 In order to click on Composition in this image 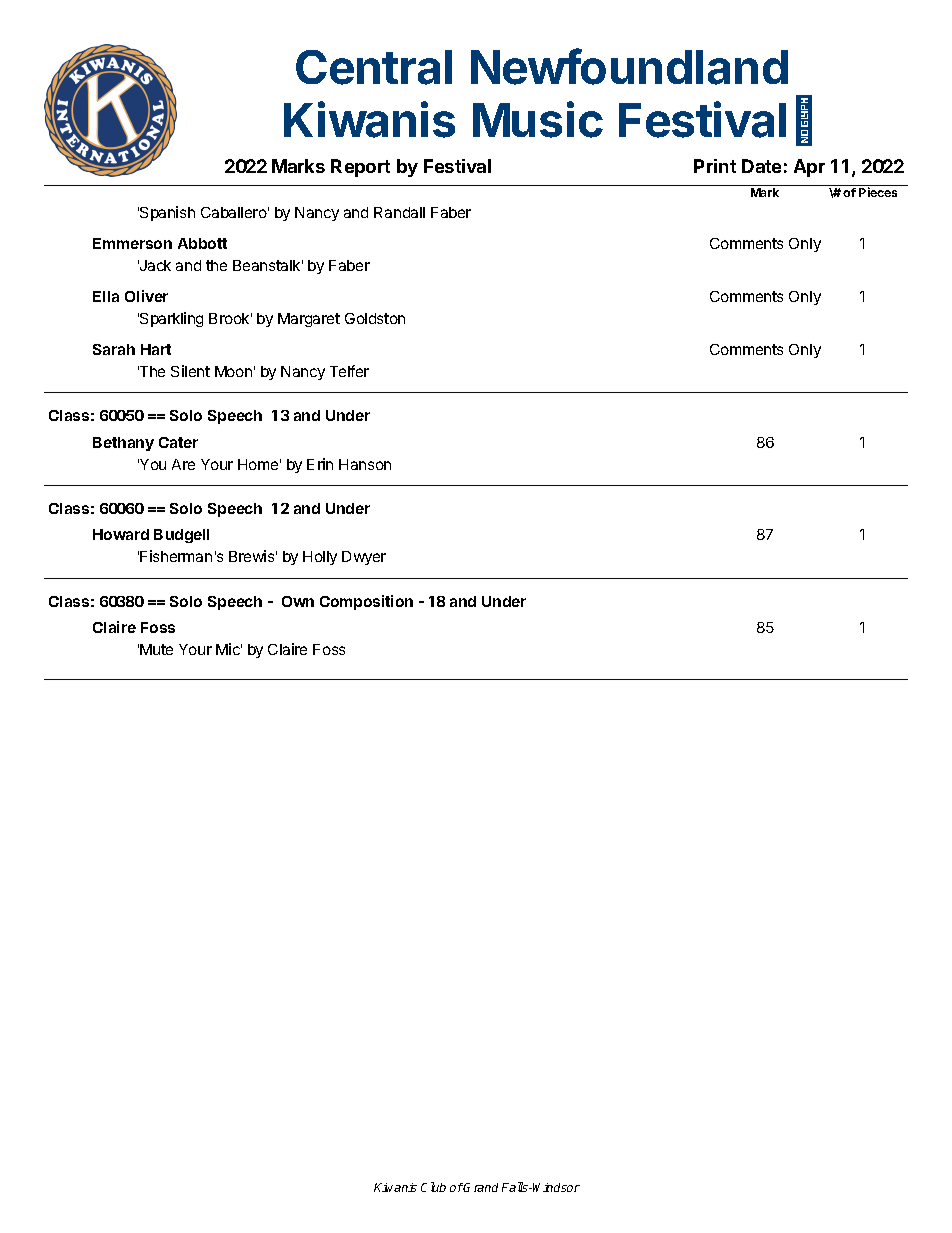, I will do `click(366, 602)`.
